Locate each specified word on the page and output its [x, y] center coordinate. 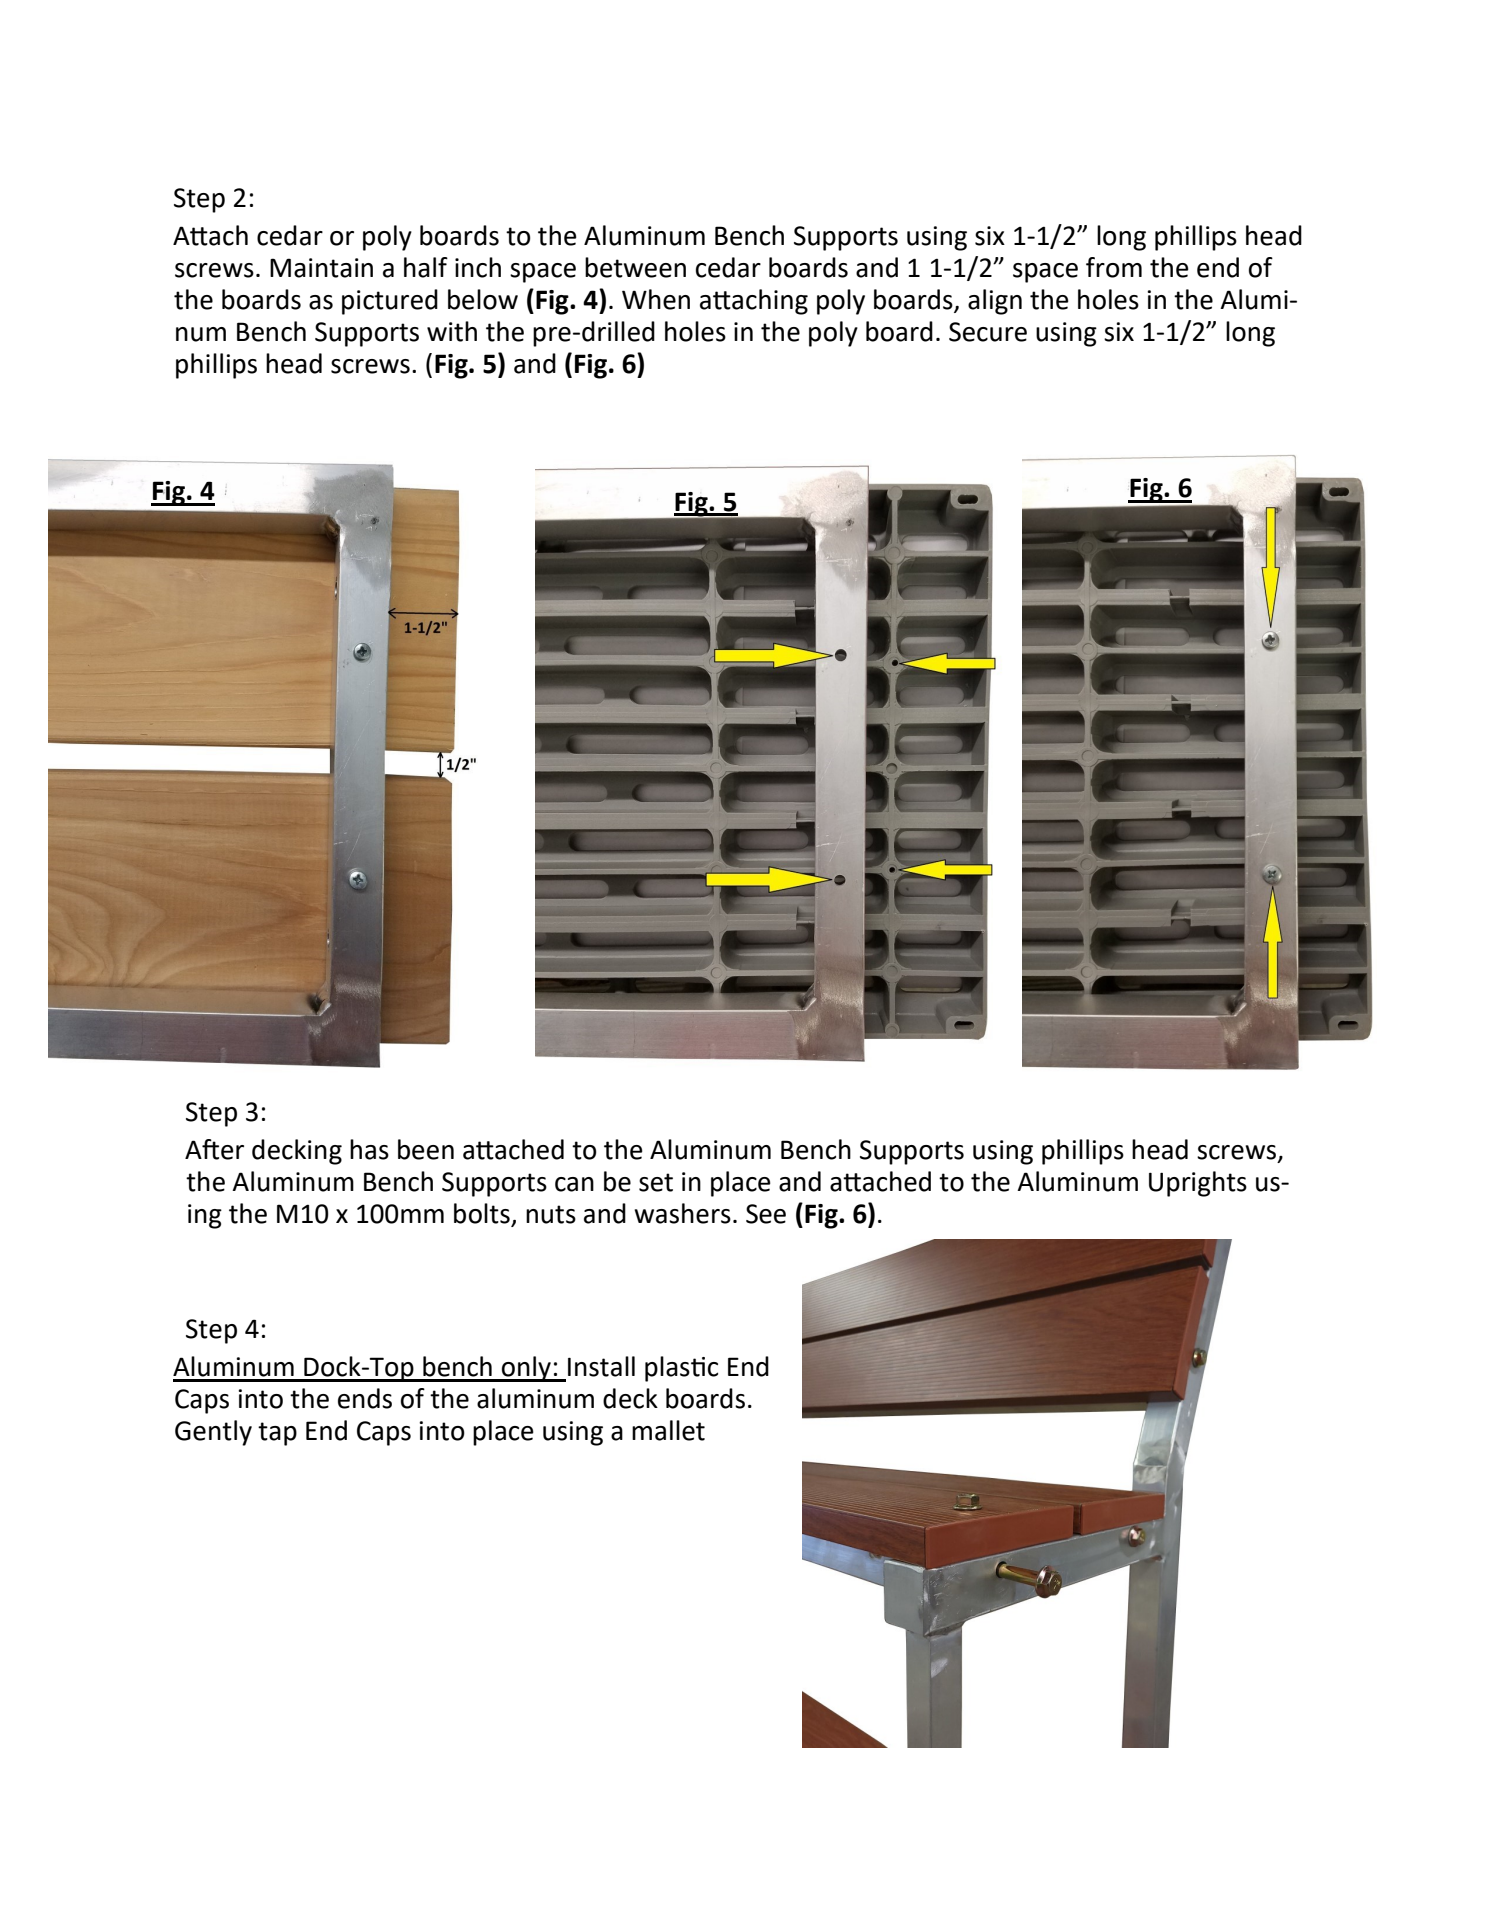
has [369, 1149]
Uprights [1198, 1184]
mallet [668, 1430]
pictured [390, 302]
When [656, 299]
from [1114, 267]
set [656, 1182]
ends [365, 1398]
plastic [681, 1369]
